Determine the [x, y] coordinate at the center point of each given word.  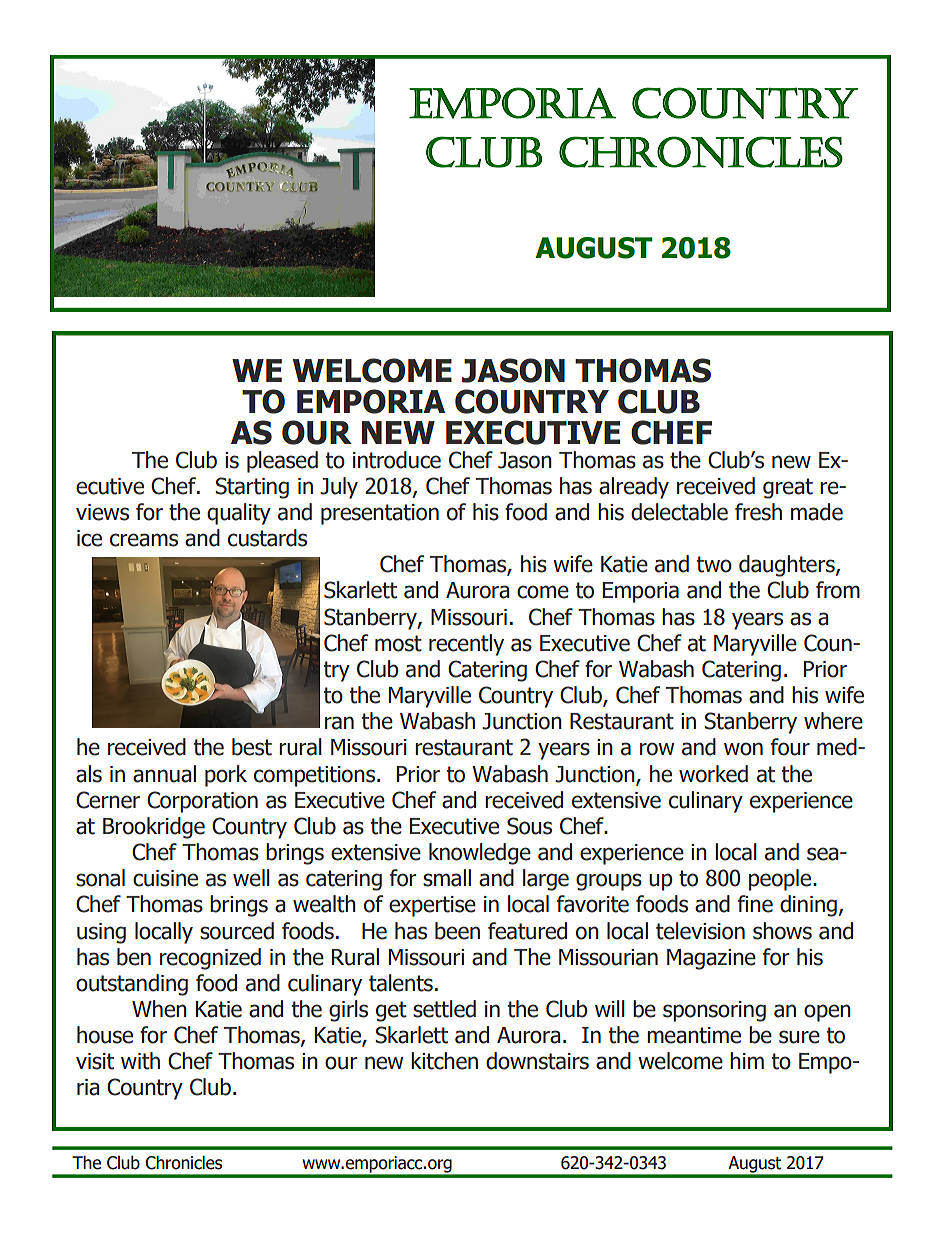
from [838, 590]
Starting [252, 488]
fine [755, 904]
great [788, 488]
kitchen [444, 1061]
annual [164, 774]
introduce [397, 460]
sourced [237, 931]
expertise [432, 906]
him [747, 1060]
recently [466, 645]
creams [144, 540]
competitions [316, 776]
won [743, 749]
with [140, 1061]
